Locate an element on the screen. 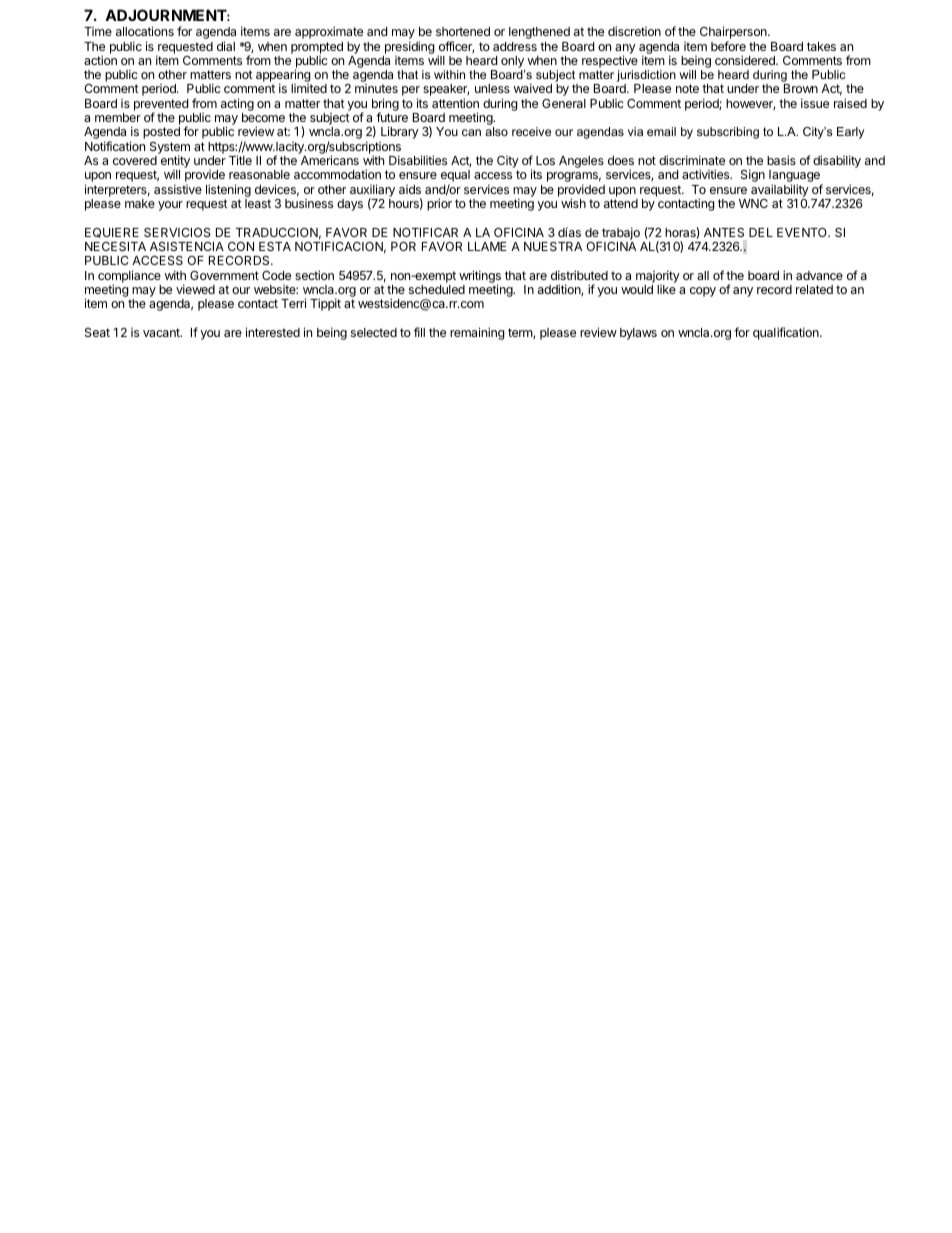 The width and height of the screenshot is (952, 1233). interested is located at coordinates (273, 332).
